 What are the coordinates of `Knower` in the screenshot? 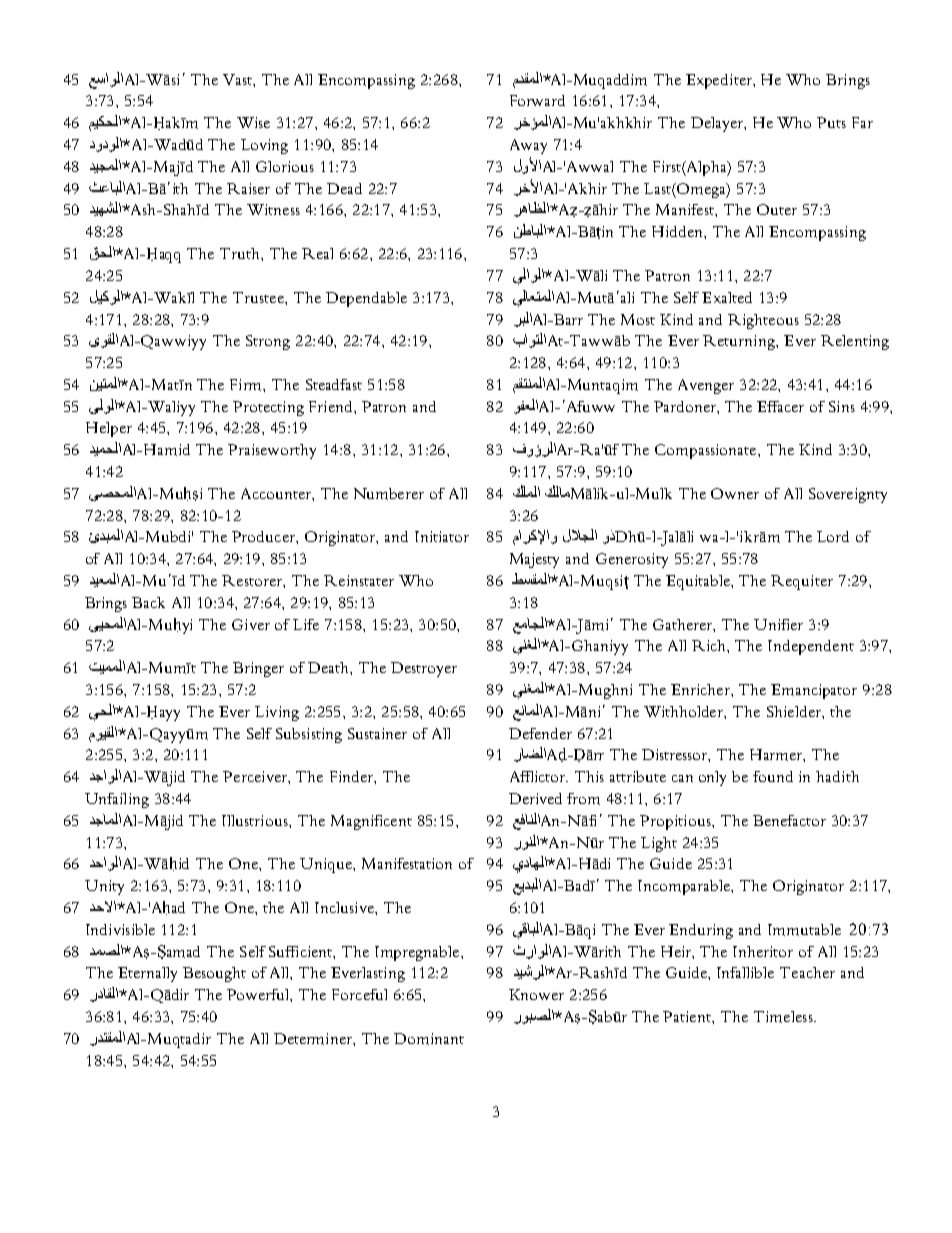 It's located at (536, 994).
